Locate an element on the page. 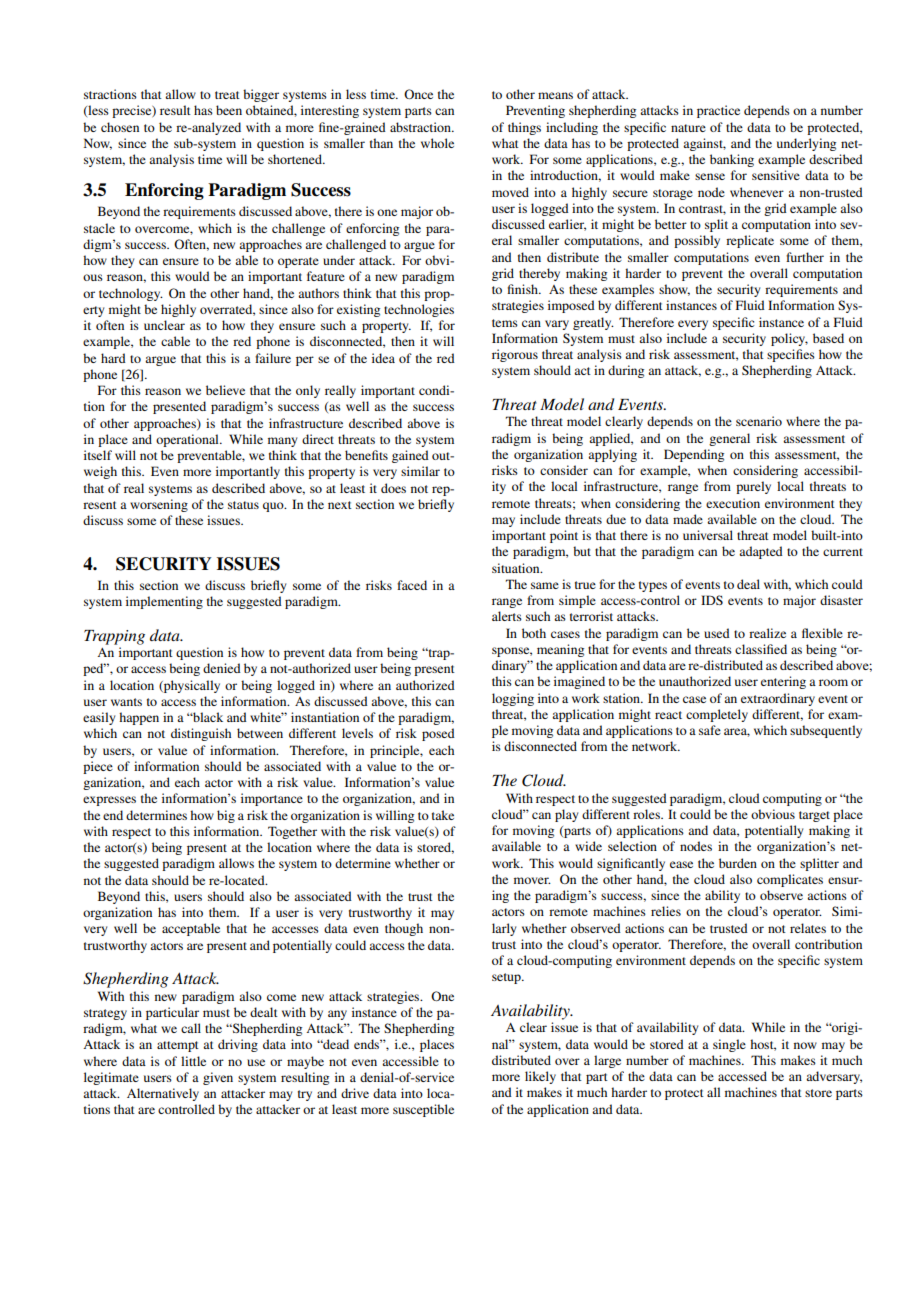  been is located at coordinates (229, 110).
